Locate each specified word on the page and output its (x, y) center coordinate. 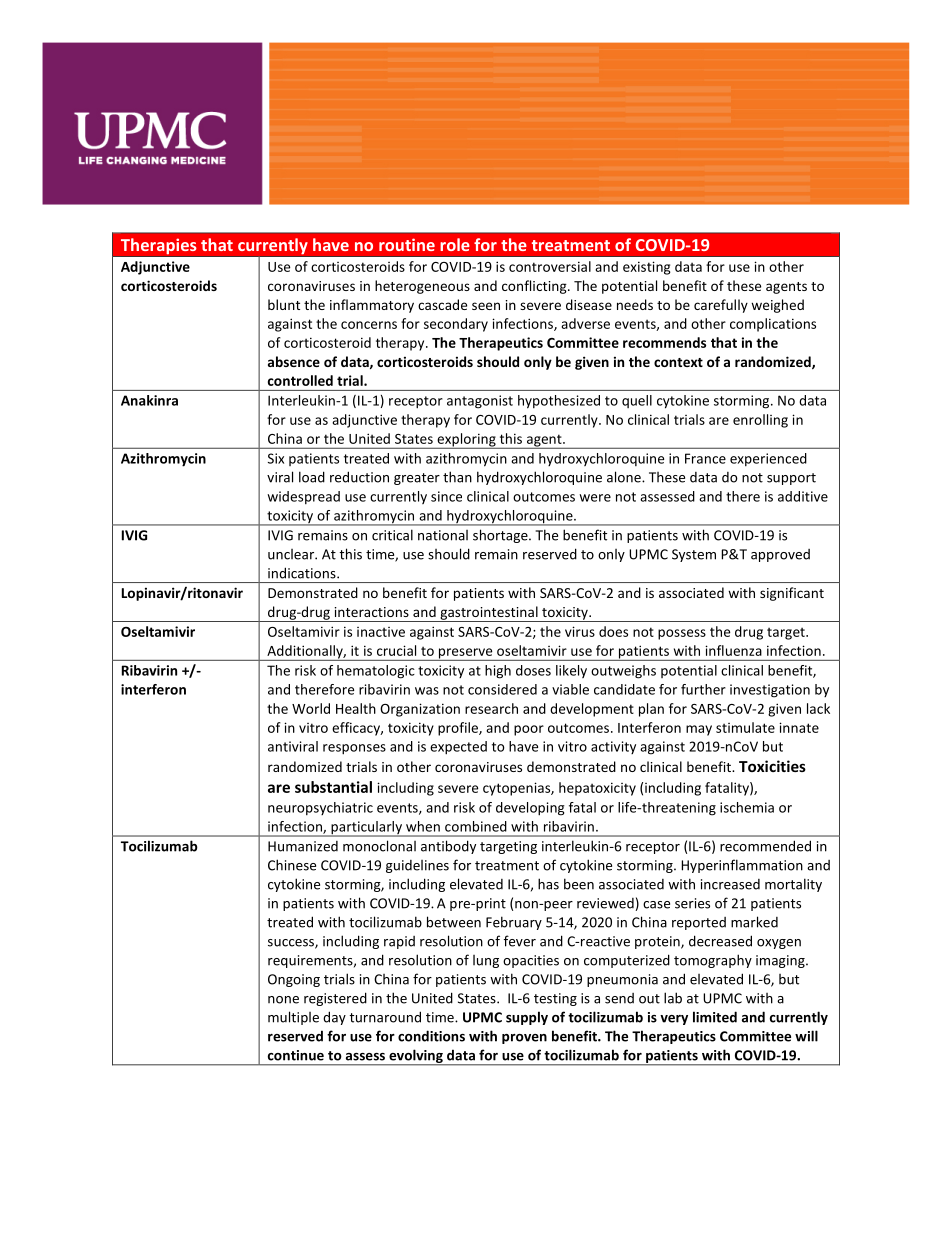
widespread (303, 497)
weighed (777, 306)
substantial (333, 787)
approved (780, 555)
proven (524, 1039)
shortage (501, 536)
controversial (550, 266)
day (334, 1018)
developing (530, 809)
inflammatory (372, 306)
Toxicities (772, 766)
